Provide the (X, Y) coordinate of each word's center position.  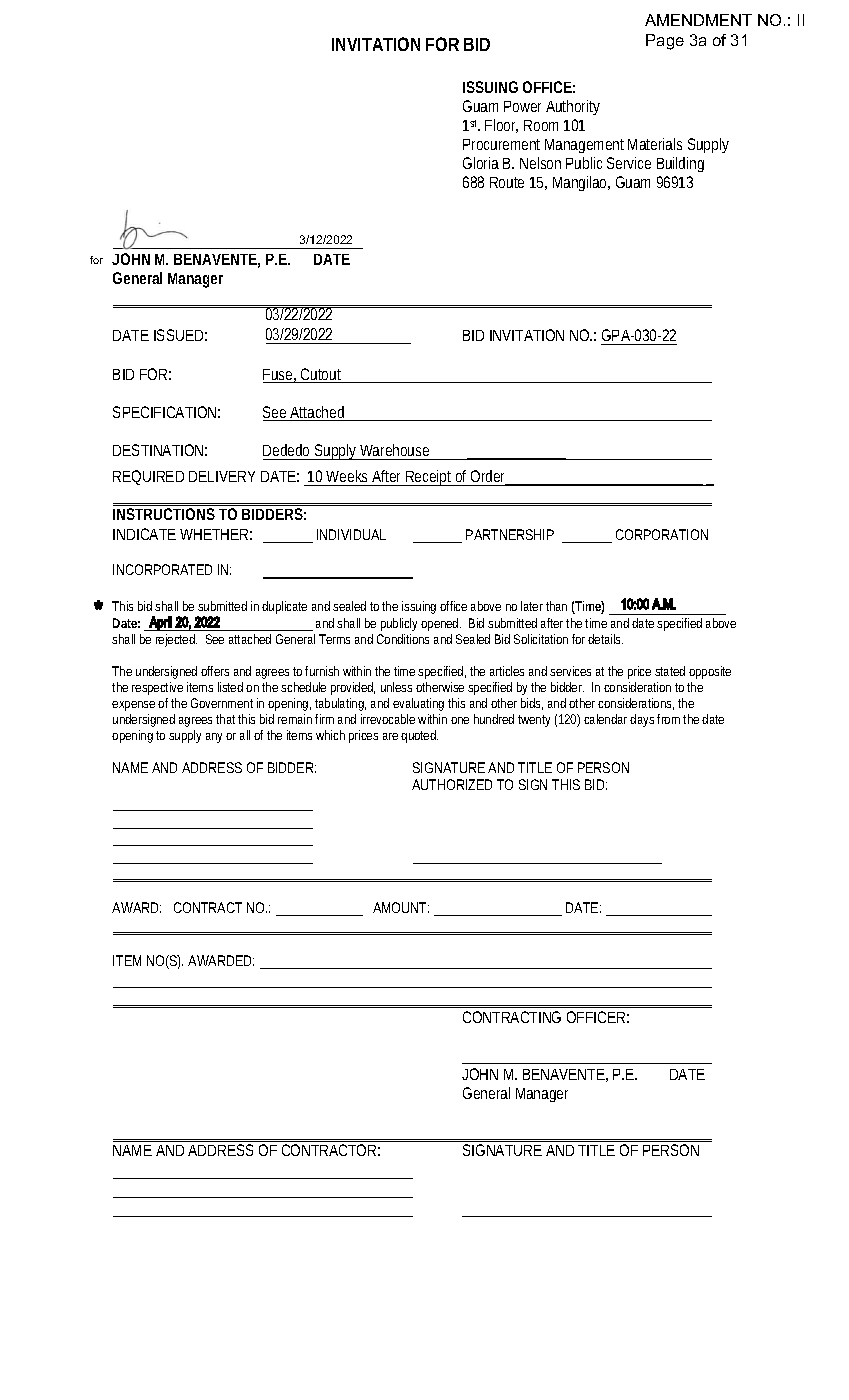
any (214, 738)
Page (665, 42)
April (160, 623)
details (605, 639)
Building (680, 164)
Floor (501, 126)
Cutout (322, 375)
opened (441, 624)
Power (522, 106)
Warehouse (394, 450)
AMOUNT (401, 907)
